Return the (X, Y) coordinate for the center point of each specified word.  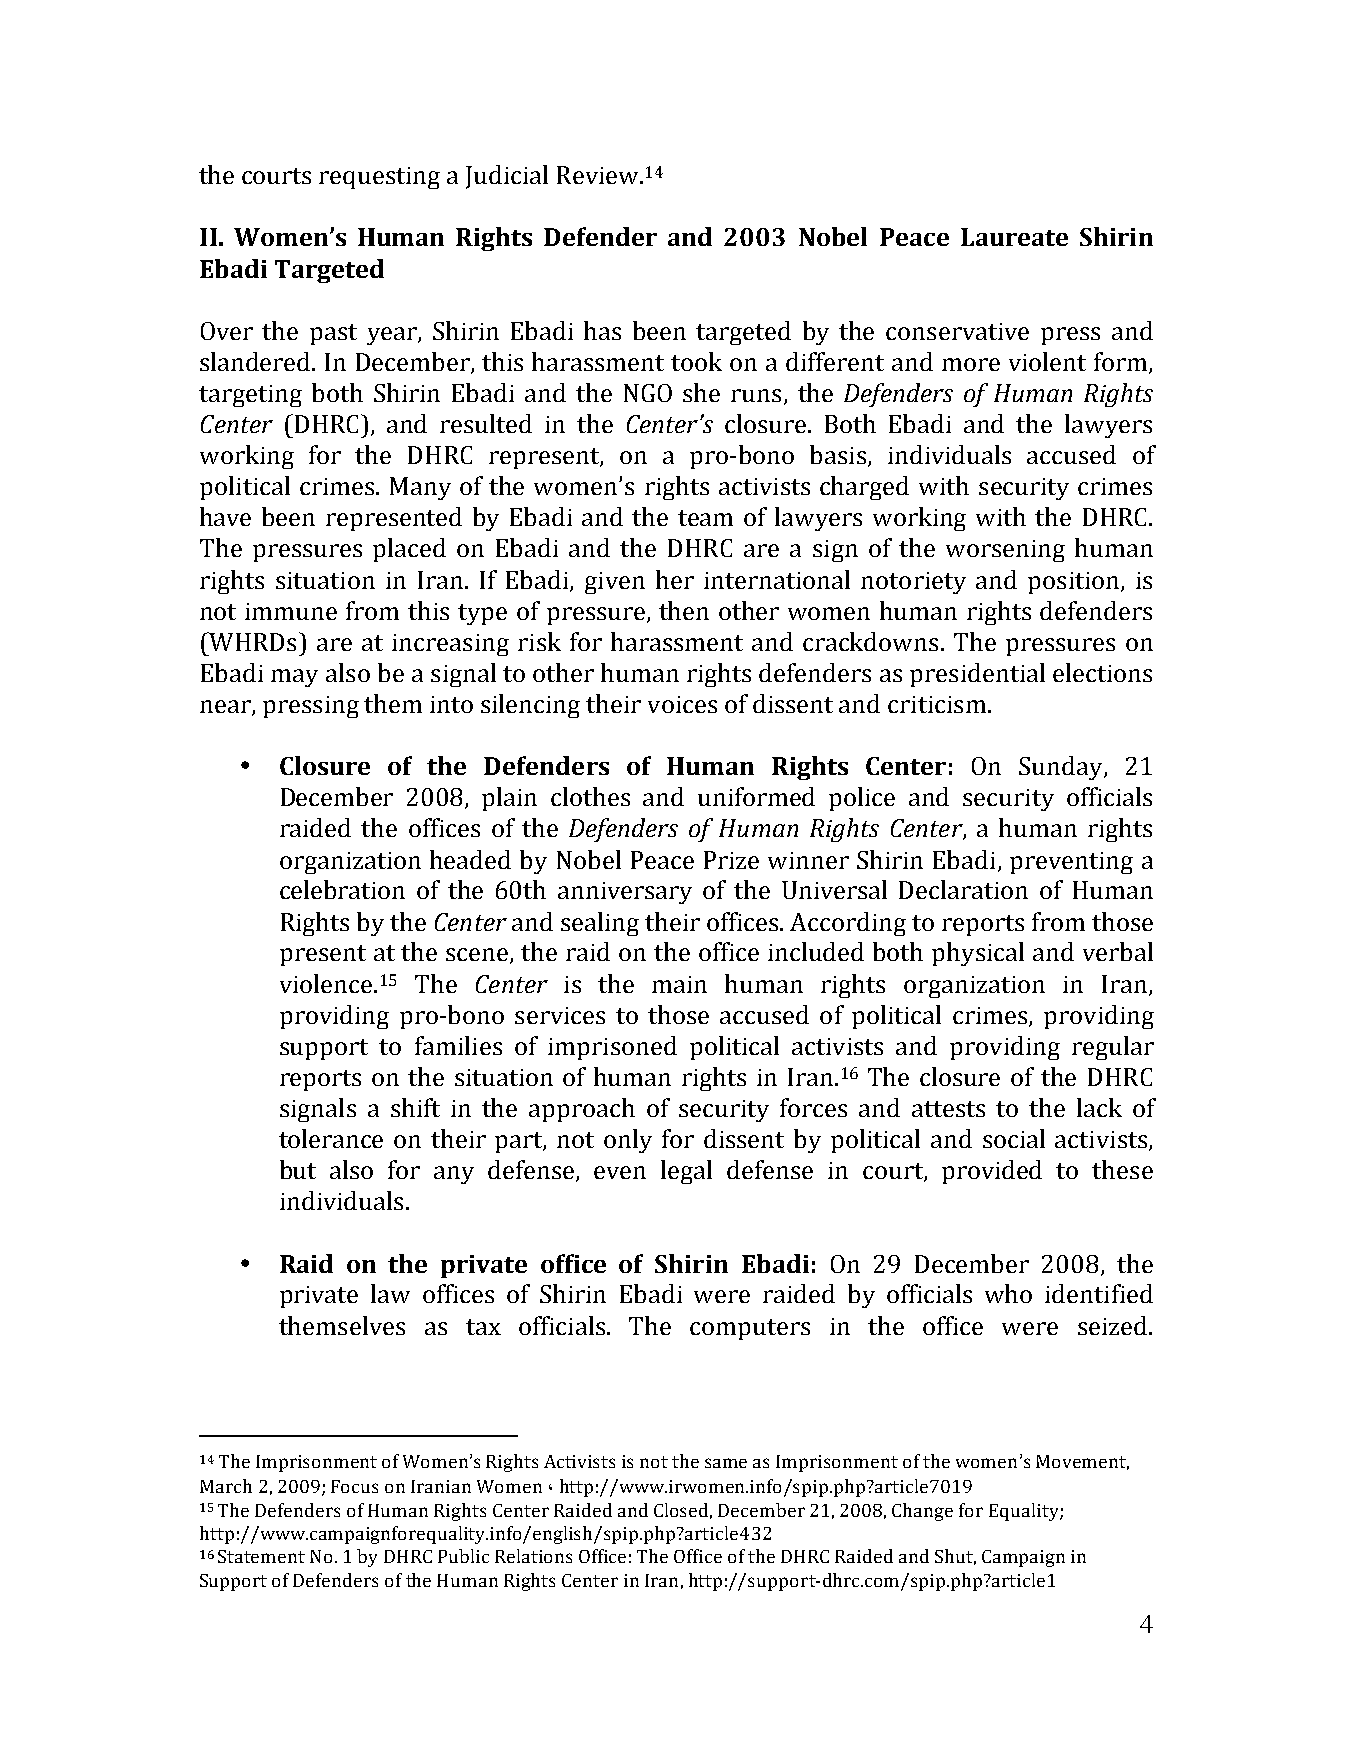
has (602, 330)
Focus (354, 1486)
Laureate (1014, 237)
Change (922, 1512)
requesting (379, 178)
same (726, 1463)
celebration (342, 889)
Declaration (963, 889)
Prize (731, 860)
